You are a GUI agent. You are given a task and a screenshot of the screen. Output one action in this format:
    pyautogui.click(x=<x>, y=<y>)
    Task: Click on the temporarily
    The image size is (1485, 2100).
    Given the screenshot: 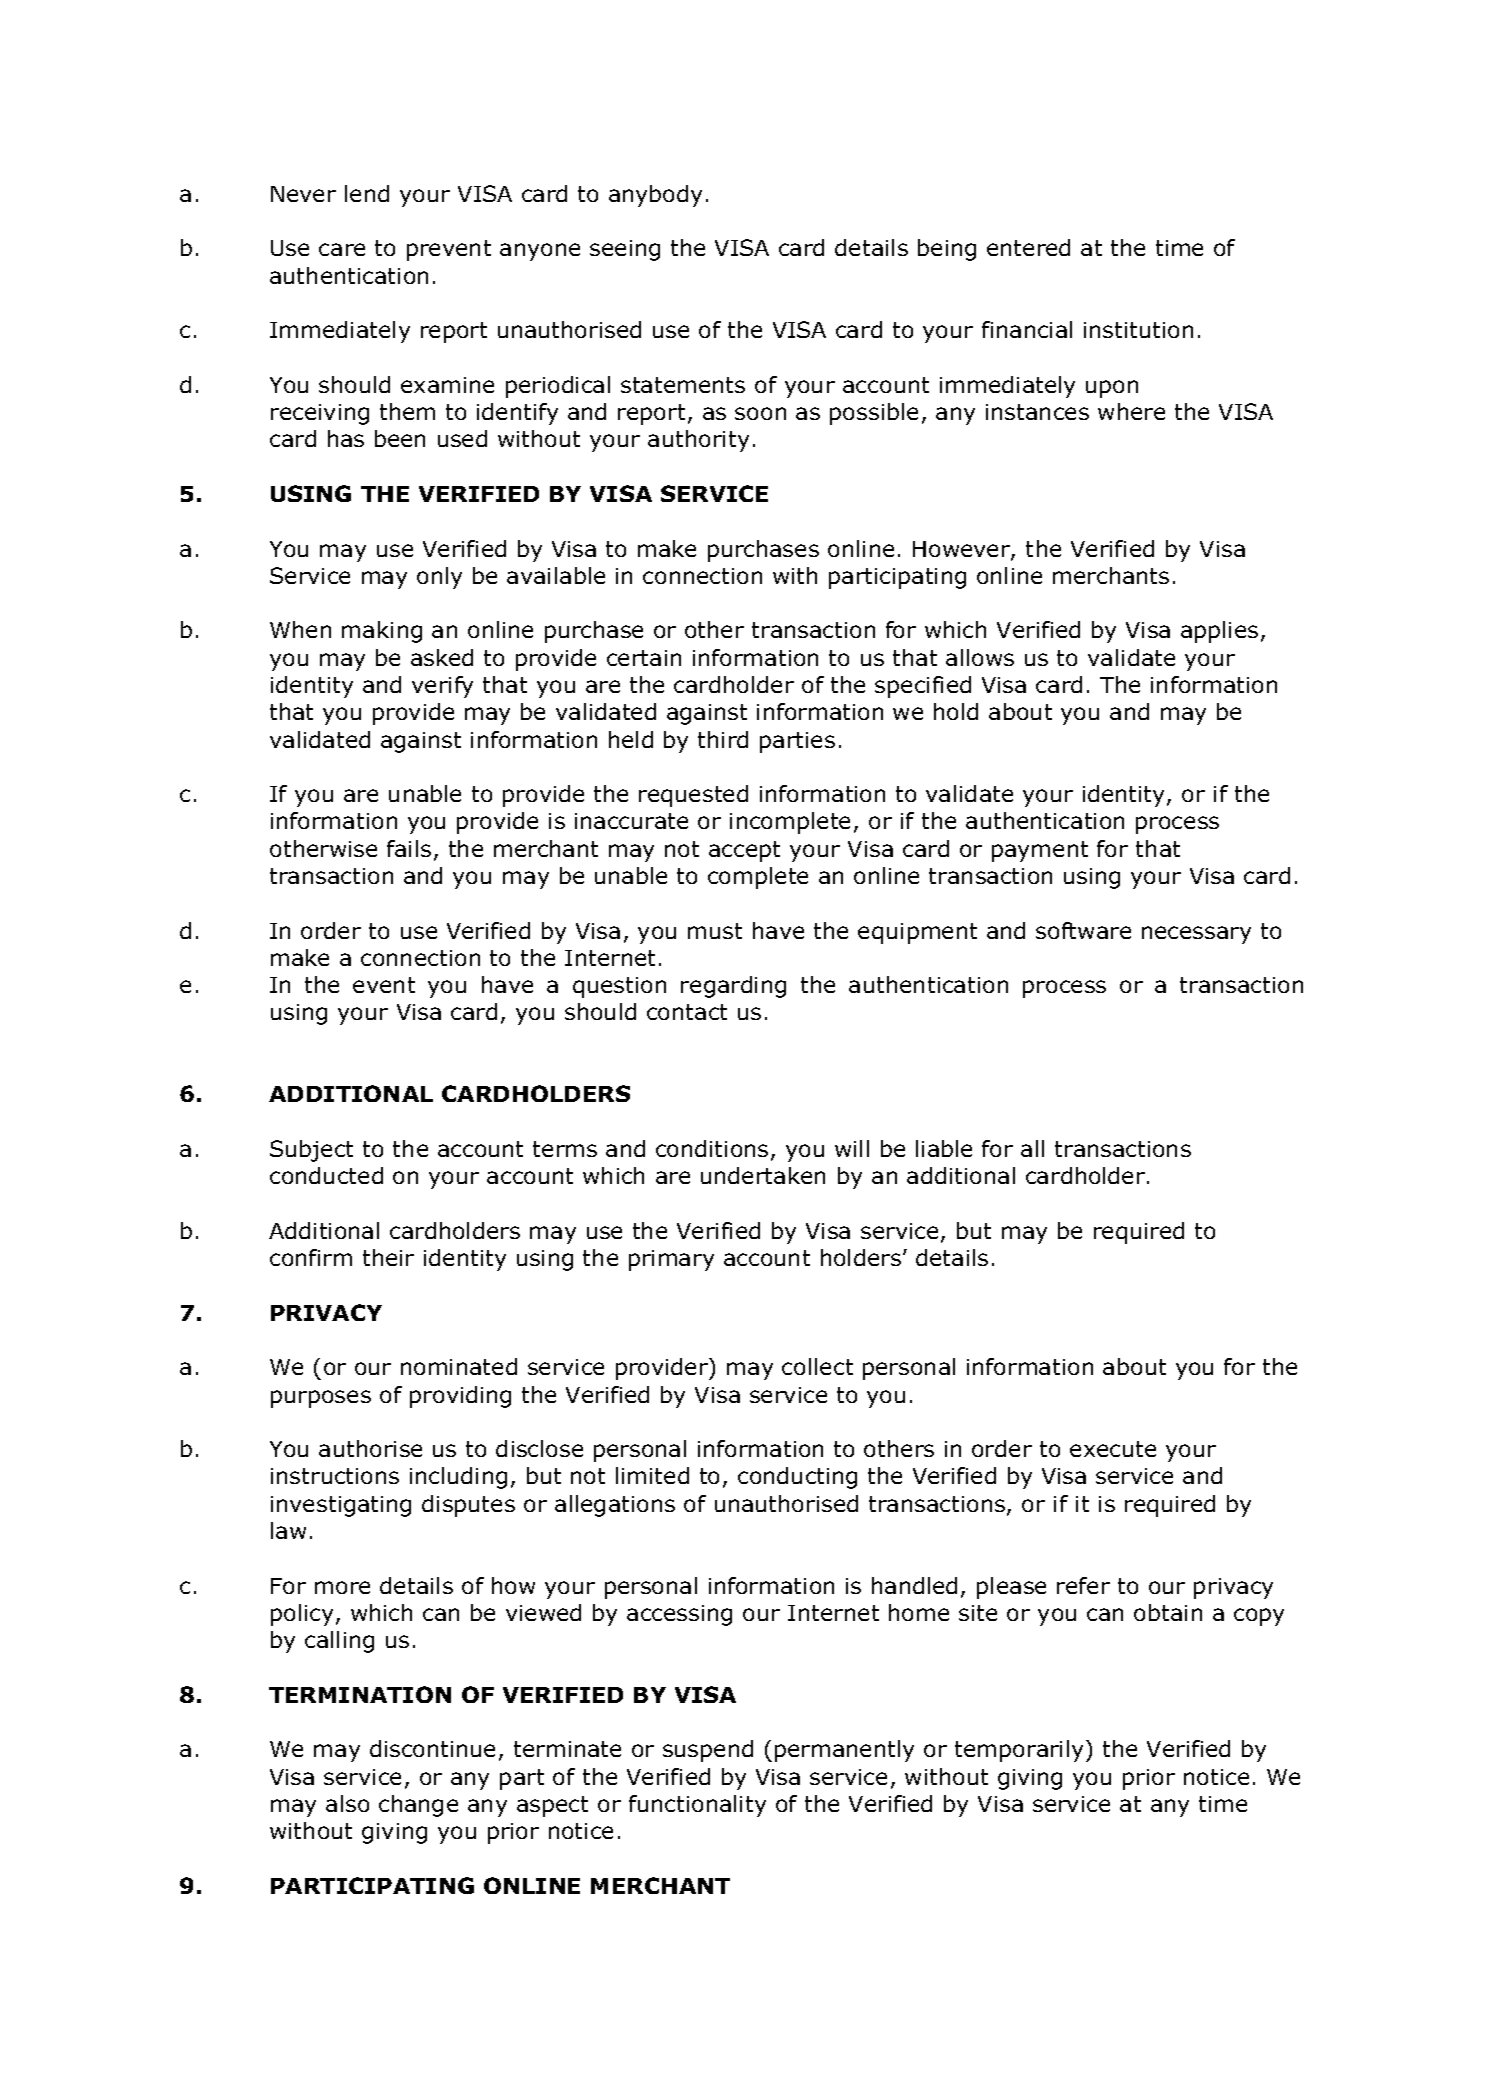 What is the action you would take?
    pyautogui.click(x=1021, y=1751)
